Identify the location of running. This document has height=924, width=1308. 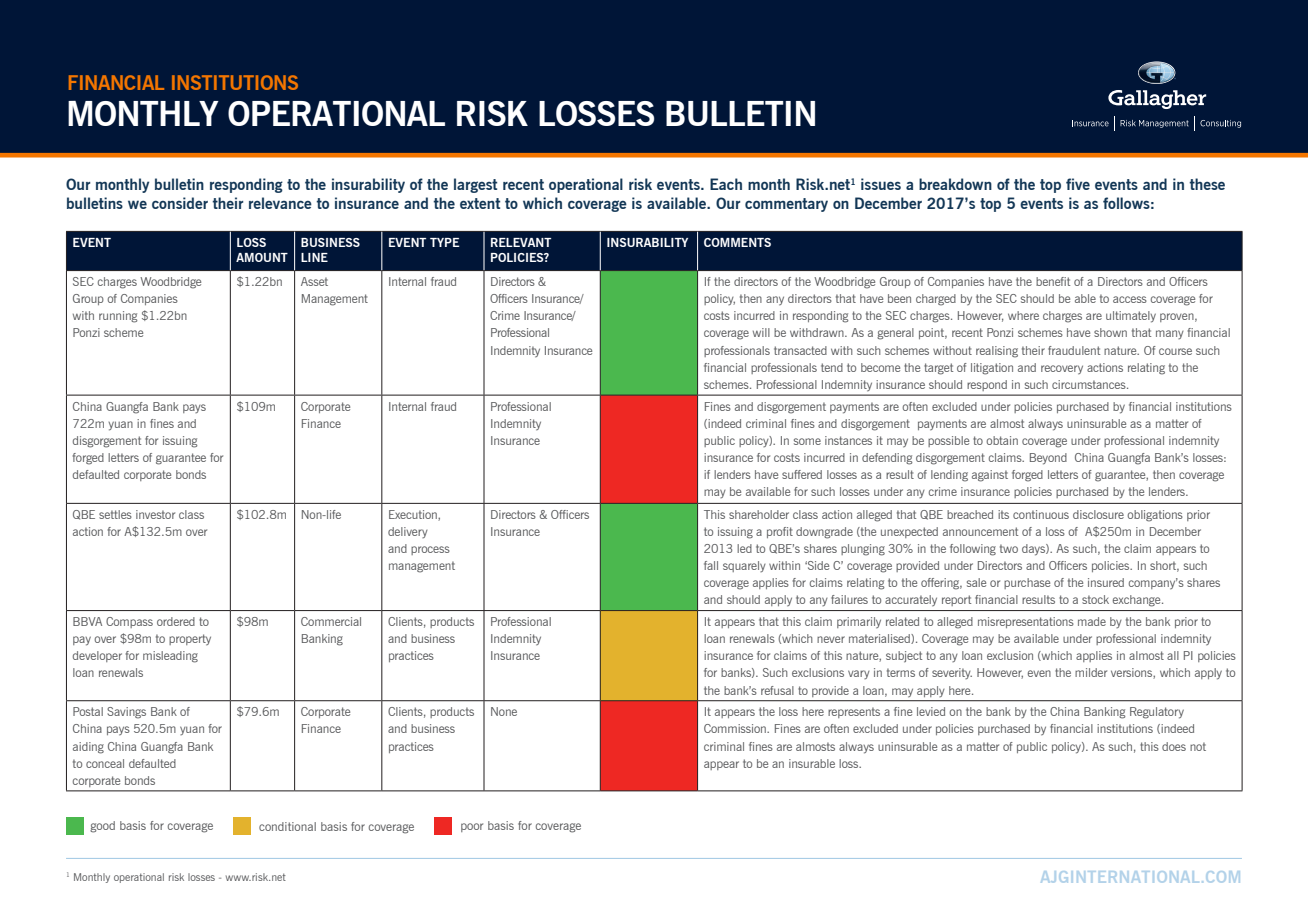
(118, 317).
